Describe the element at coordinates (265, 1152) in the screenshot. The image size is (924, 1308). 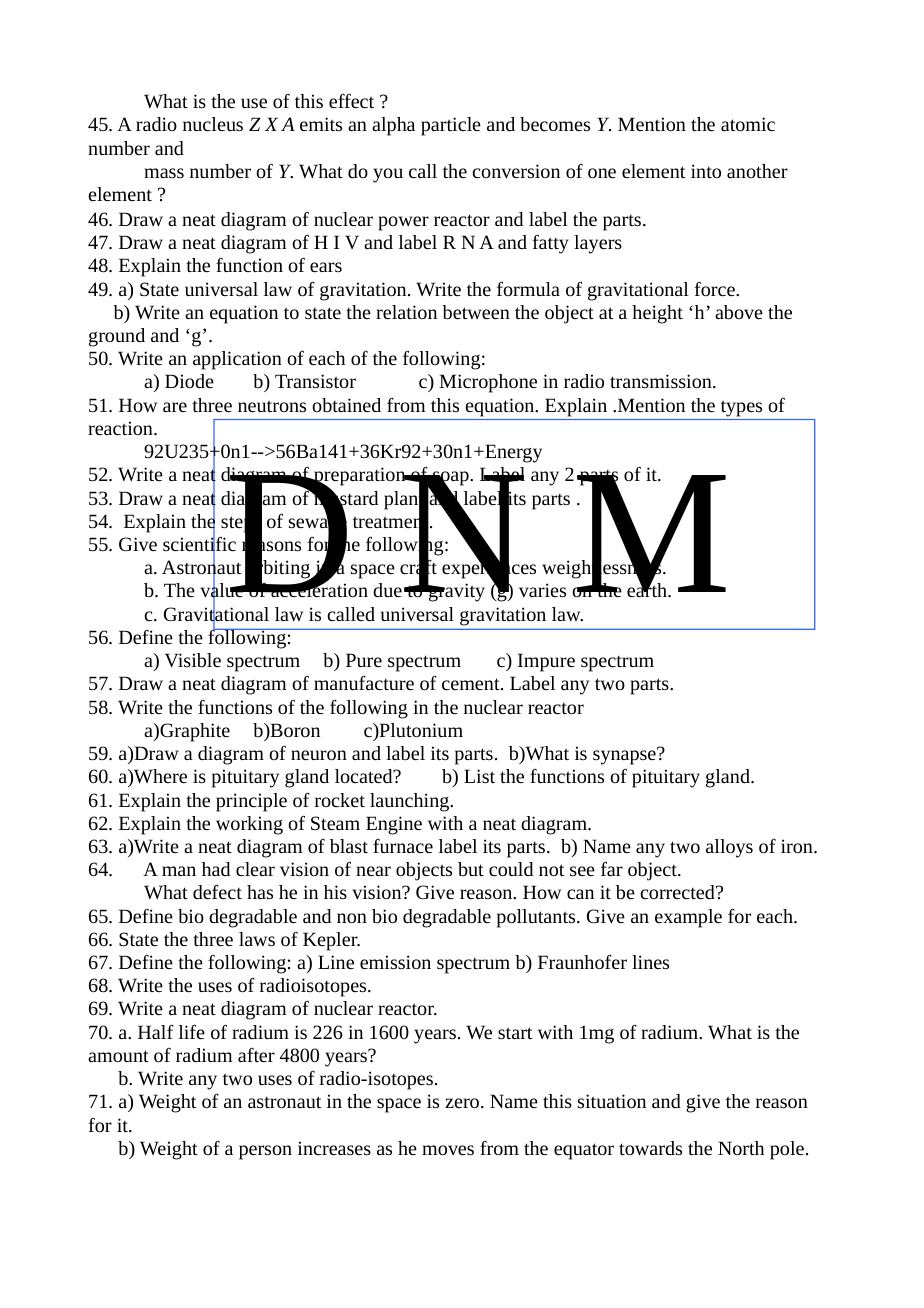
I see `person` at that location.
